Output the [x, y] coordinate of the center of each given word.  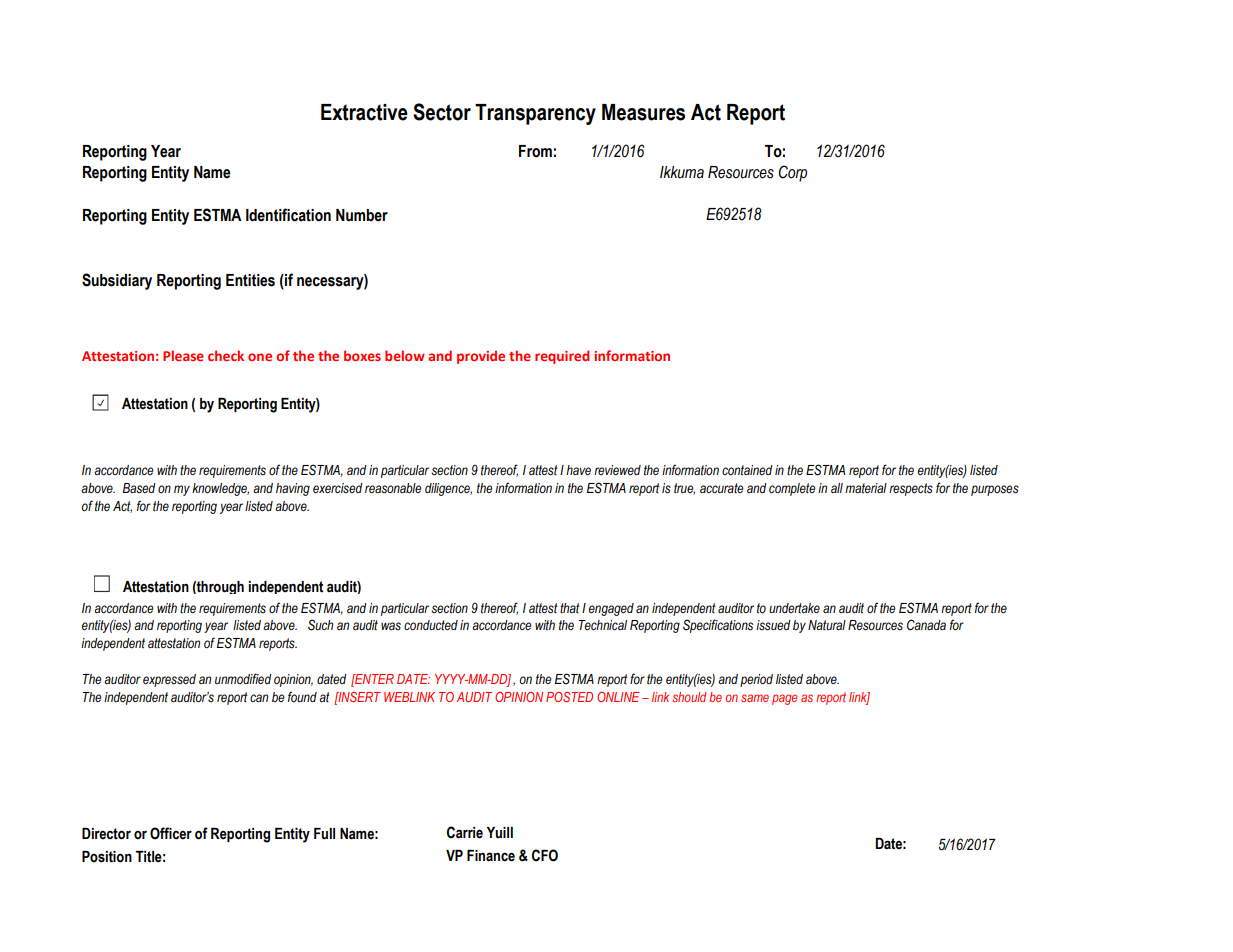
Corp [793, 173]
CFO [545, 855]
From [535, 151]
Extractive [364, 112]
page [785, 699]
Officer [171, 833]
